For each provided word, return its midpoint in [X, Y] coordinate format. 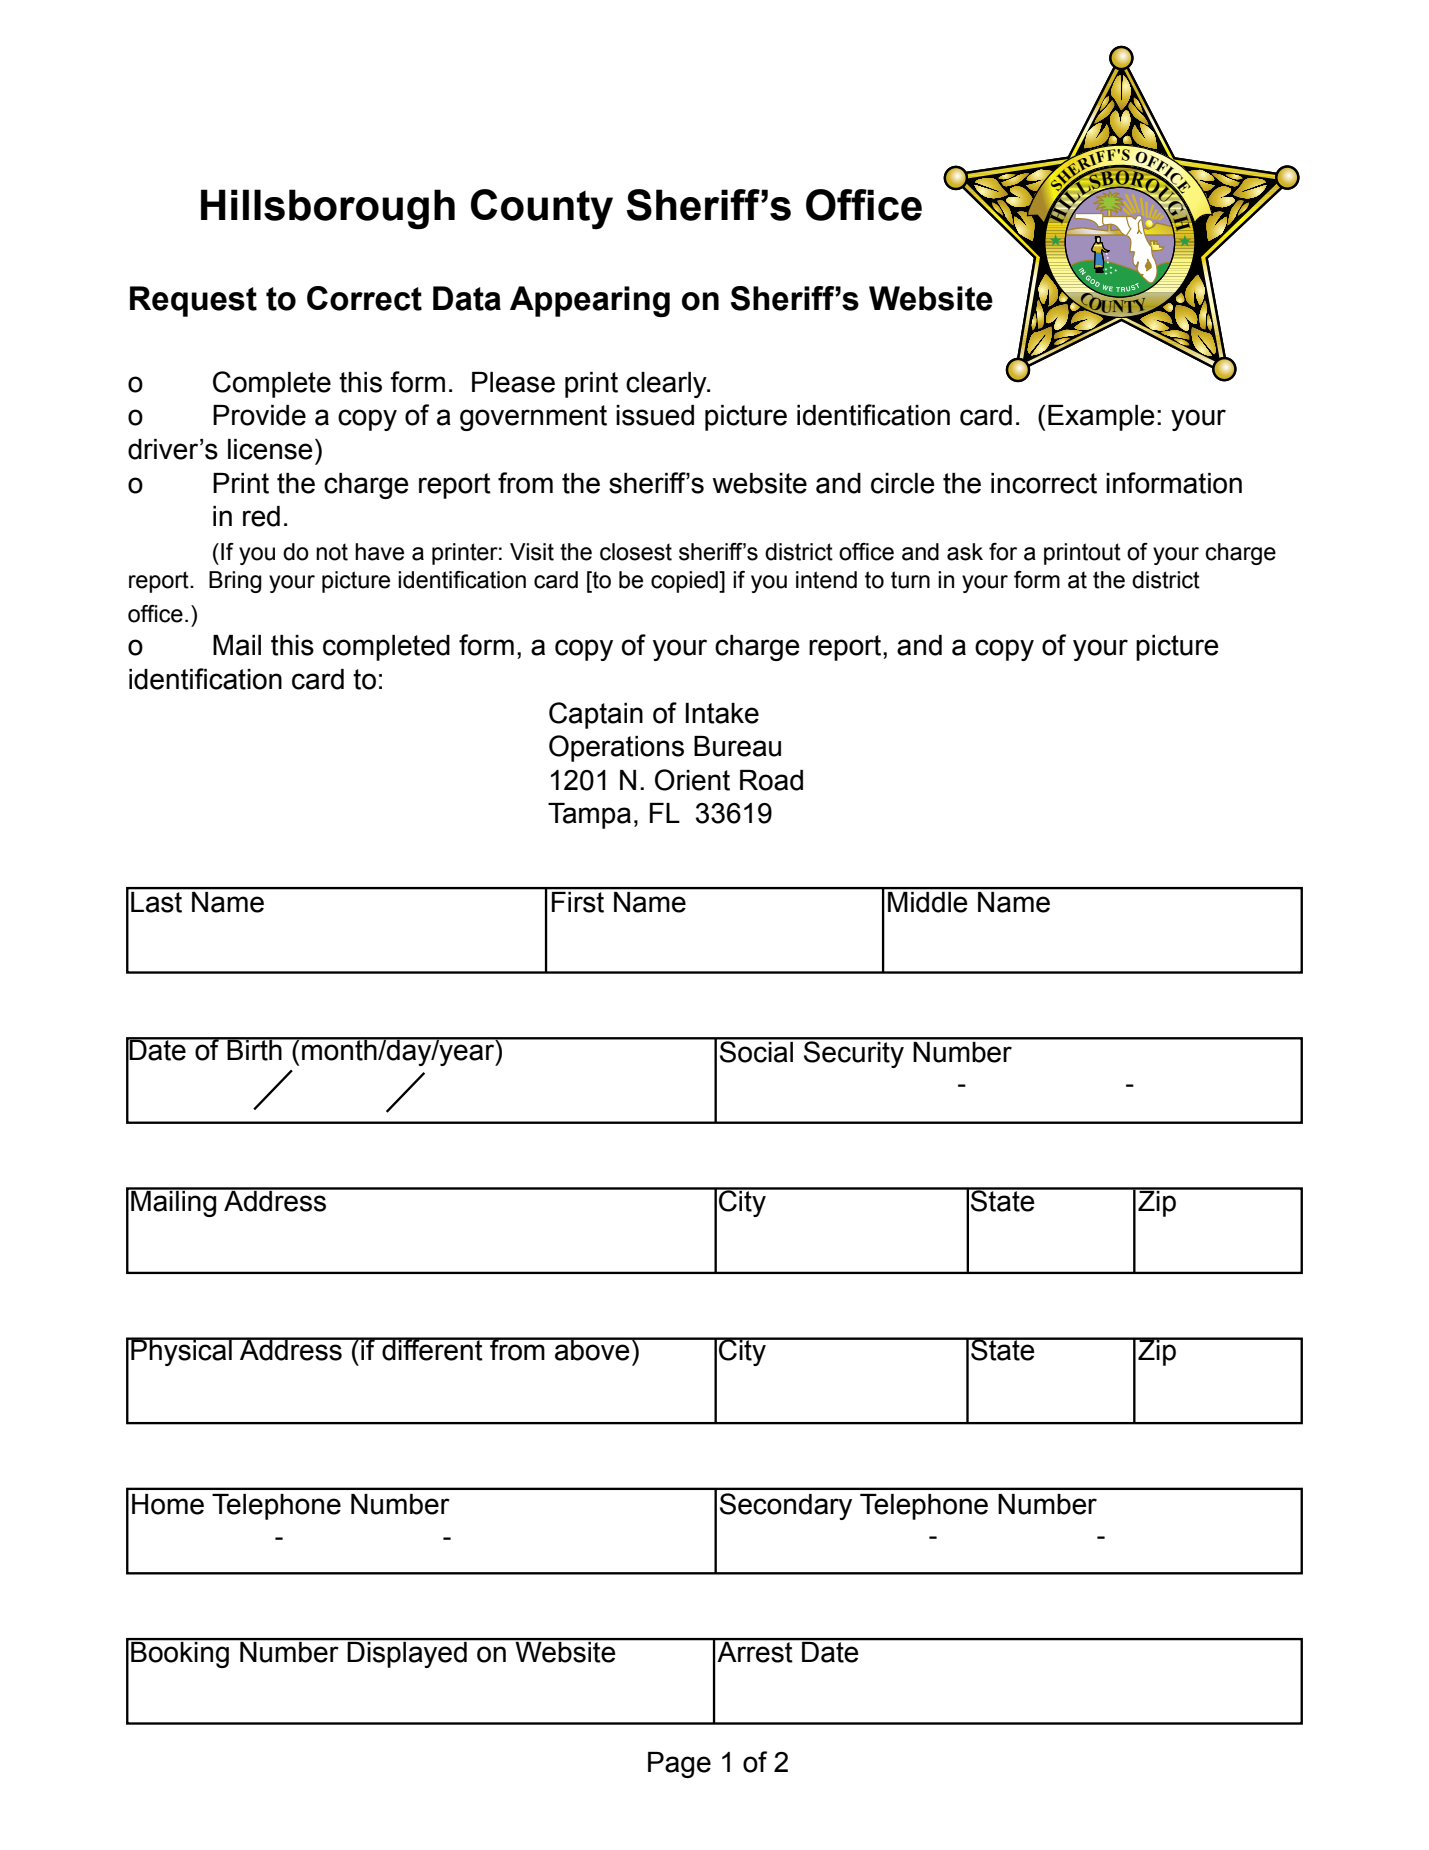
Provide [259, 415]
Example [1101, 418]
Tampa [589, 816]
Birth [254, 1049]
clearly [667, 385]
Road [771, 780]
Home [168, 1504]
